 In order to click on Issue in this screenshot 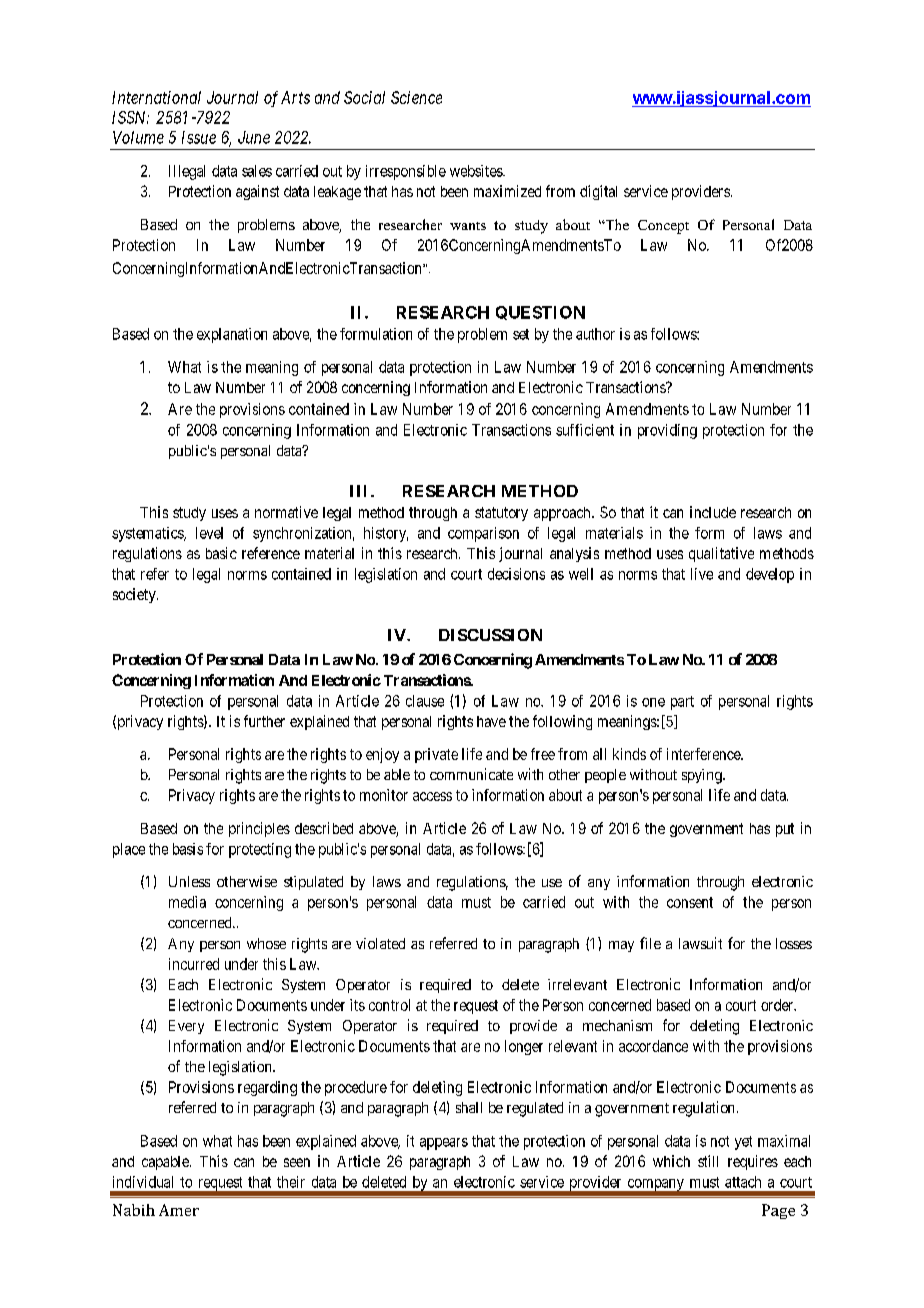, I will do `click(199, 137)`.
